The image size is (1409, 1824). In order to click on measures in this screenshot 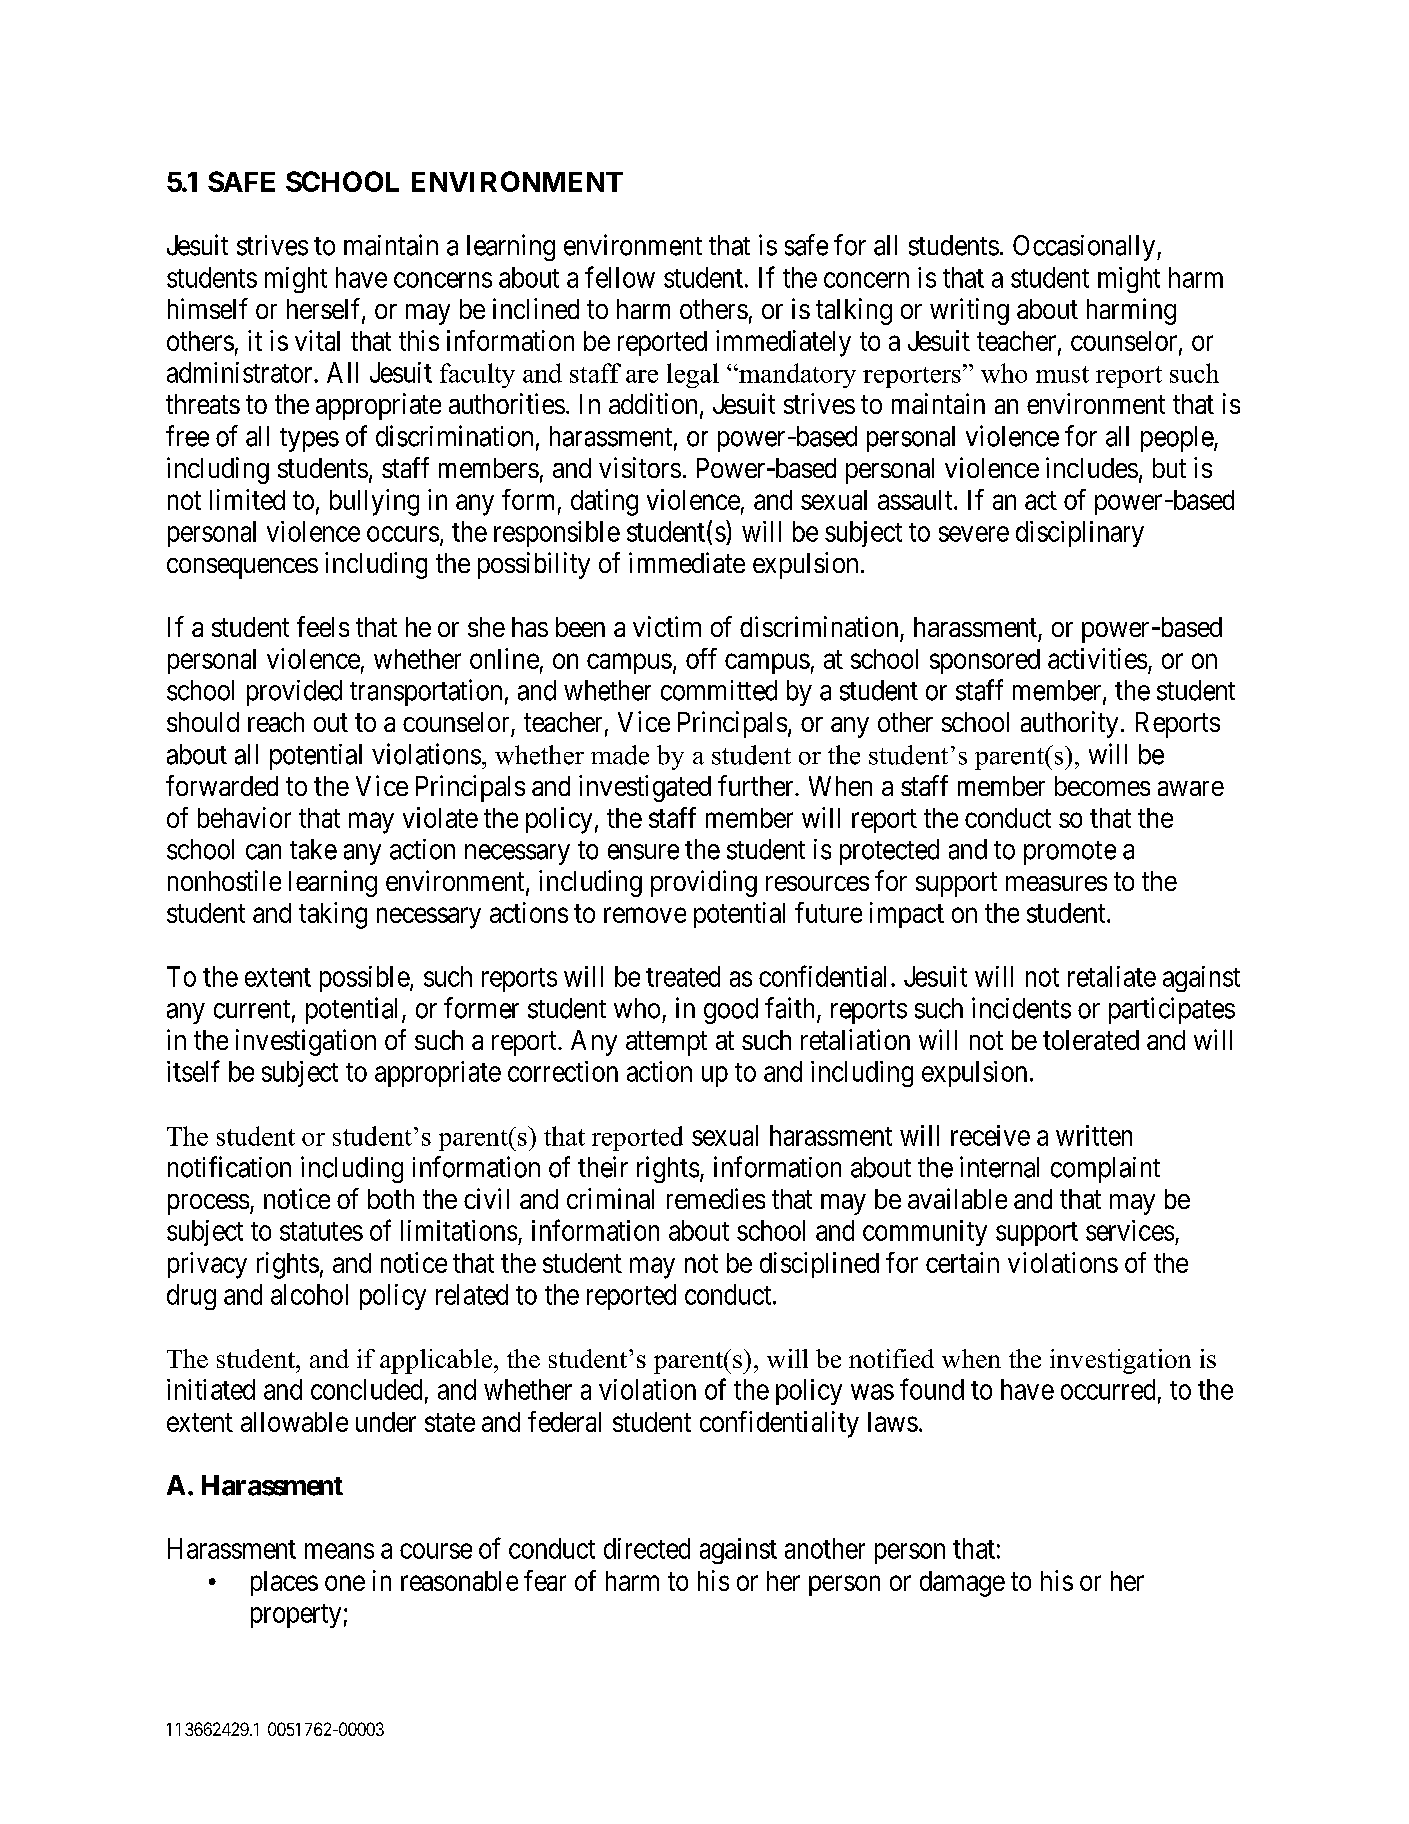, I will do `click(1056, 883)`.
